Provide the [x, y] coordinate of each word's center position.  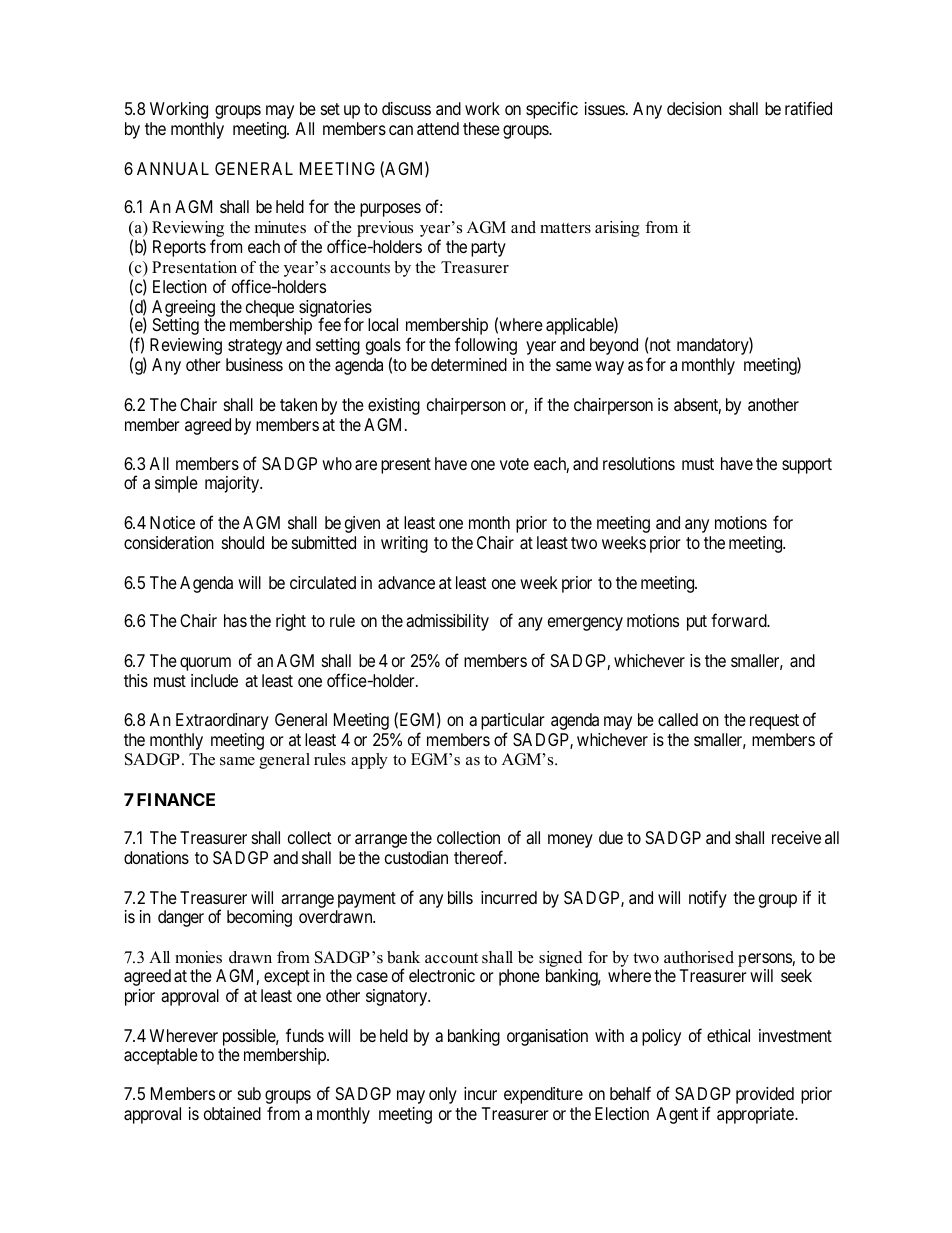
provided [765, 1095]
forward [740, 620]
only [443, 1095]
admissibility [447, 622]
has [235, 621]
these [481, 128]
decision [694, 108]
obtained [232, 1114]
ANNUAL [173, 168]
